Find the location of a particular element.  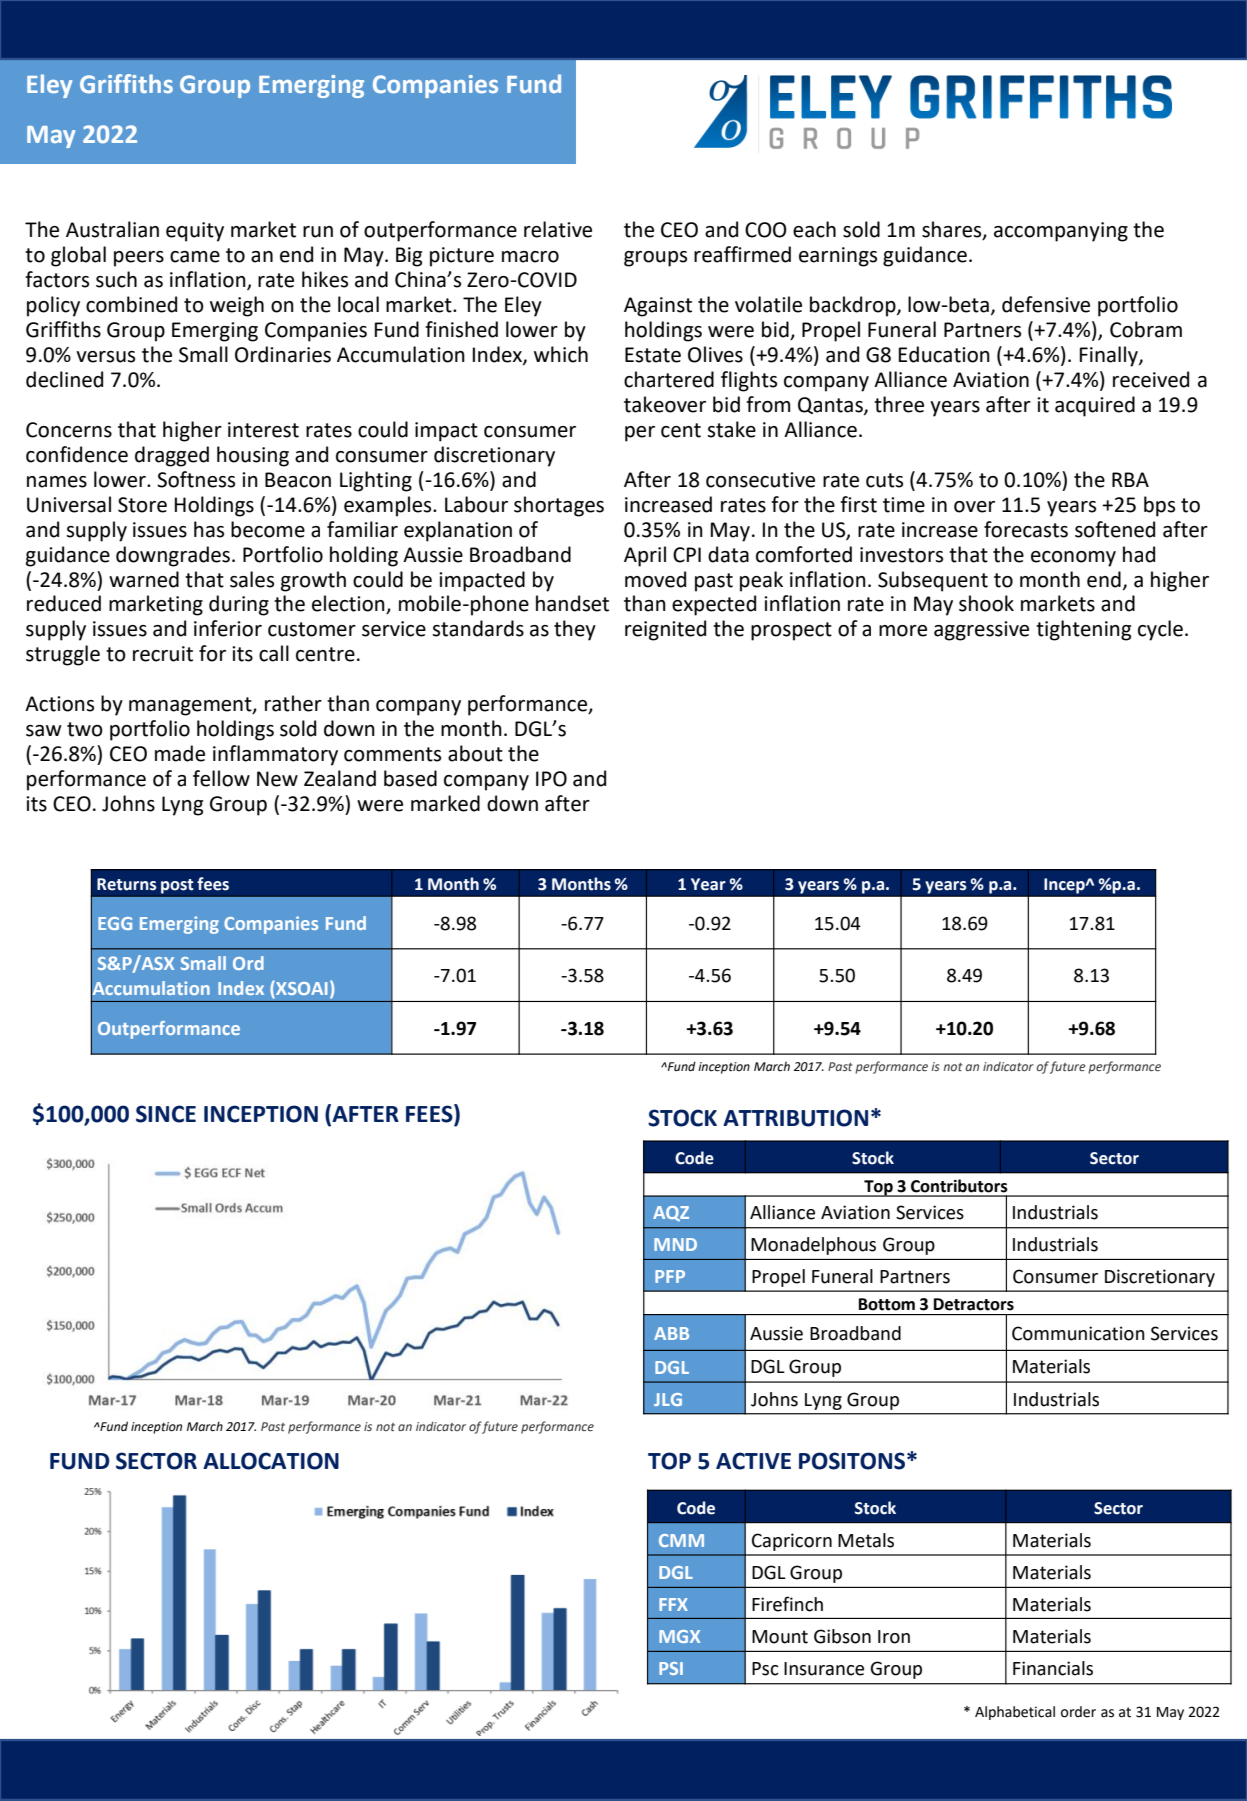

Against is located at coordinates (658, 307).
